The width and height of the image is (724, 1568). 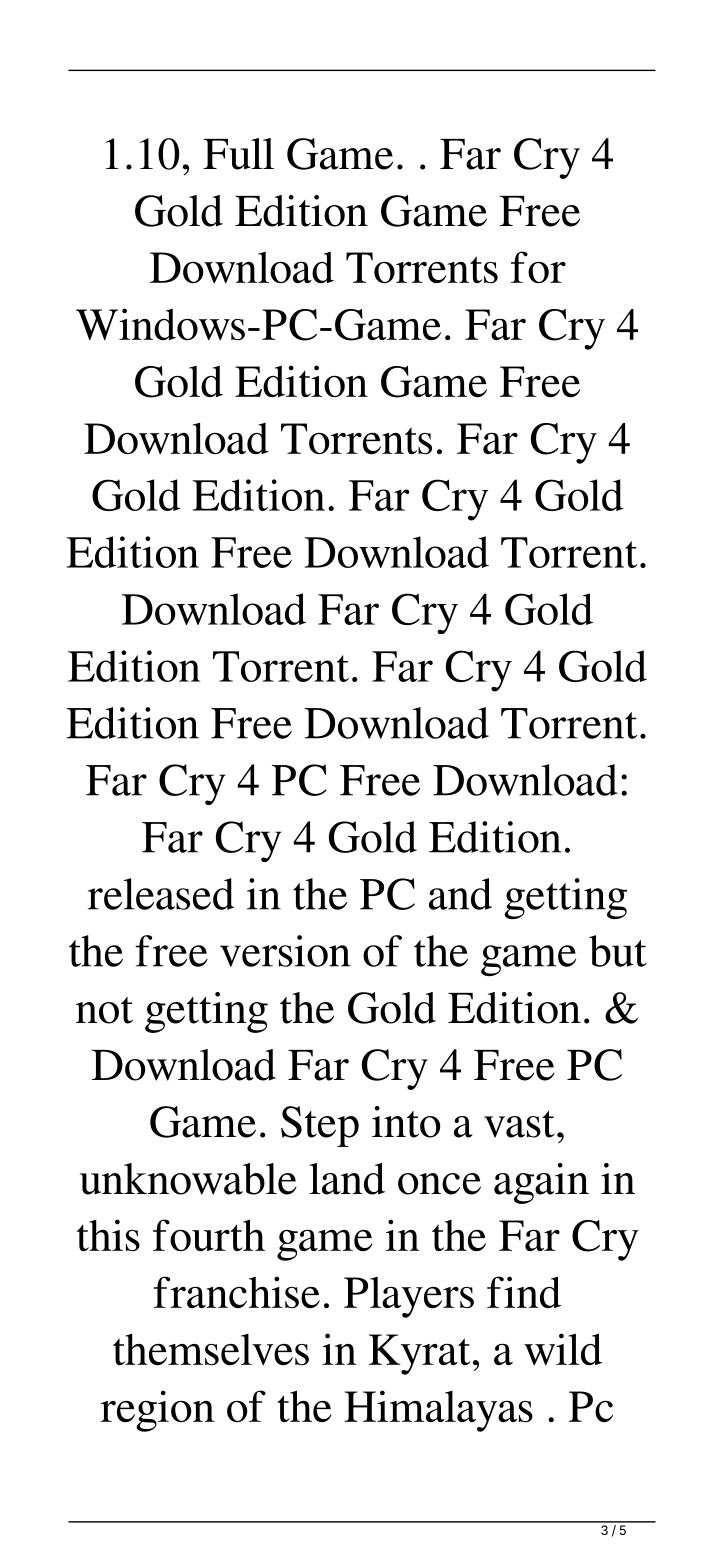 What do you see at coordinates (157, 1411) in the image?
I see `region` at bounding box center [157, 1411].
